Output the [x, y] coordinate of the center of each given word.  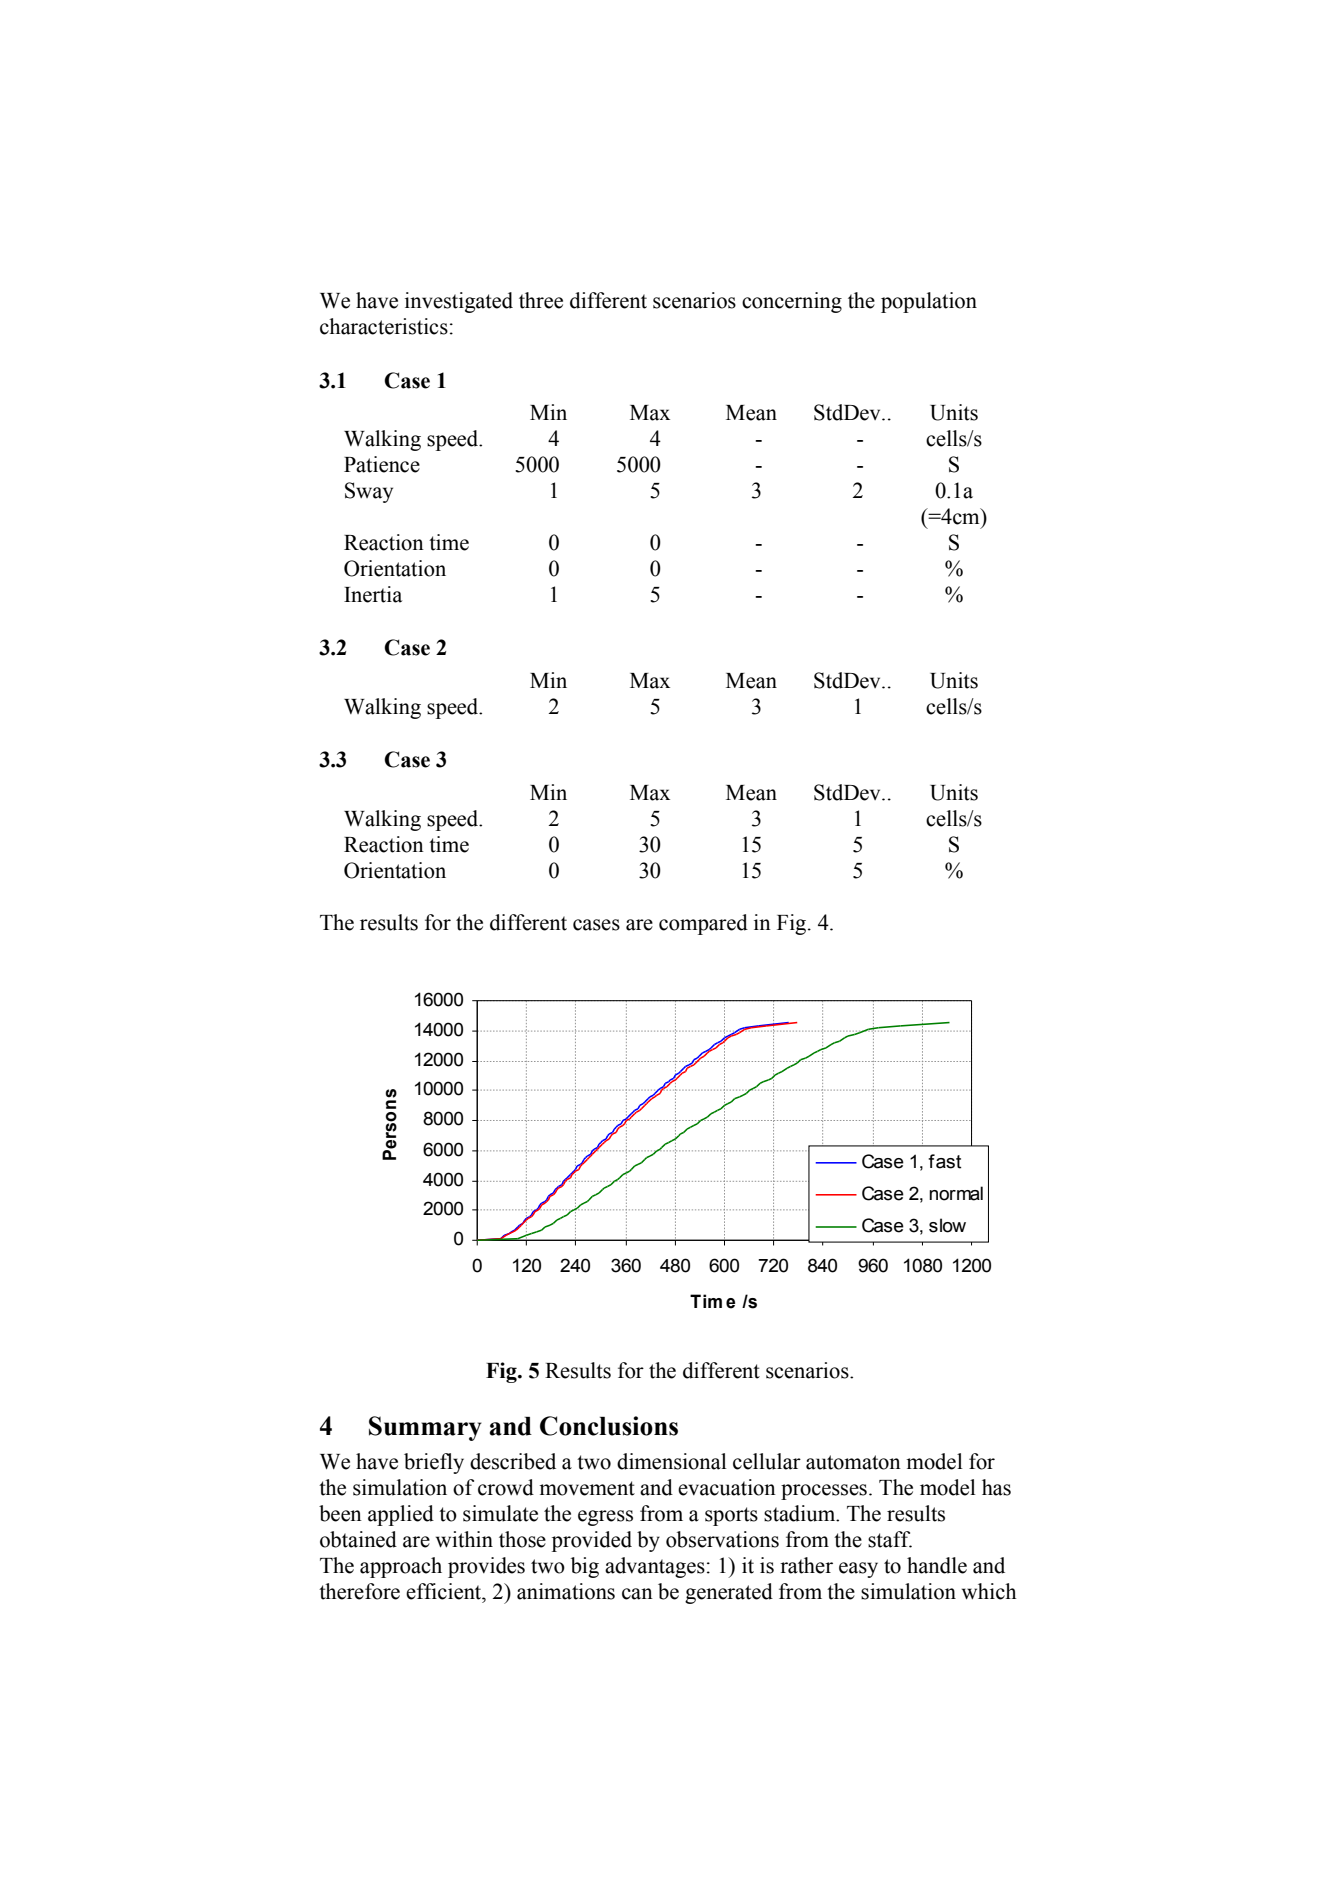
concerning [792, 302]
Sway [369, 492]
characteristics [384, 326]
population [929, 302]
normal [956, 1193]
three [541, 300]
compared [703, 924]
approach [401, 1567]
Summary [425, 1428]
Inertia [373, 594]
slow [947, 1225]
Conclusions [609, 1426]
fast [944, 1161]
